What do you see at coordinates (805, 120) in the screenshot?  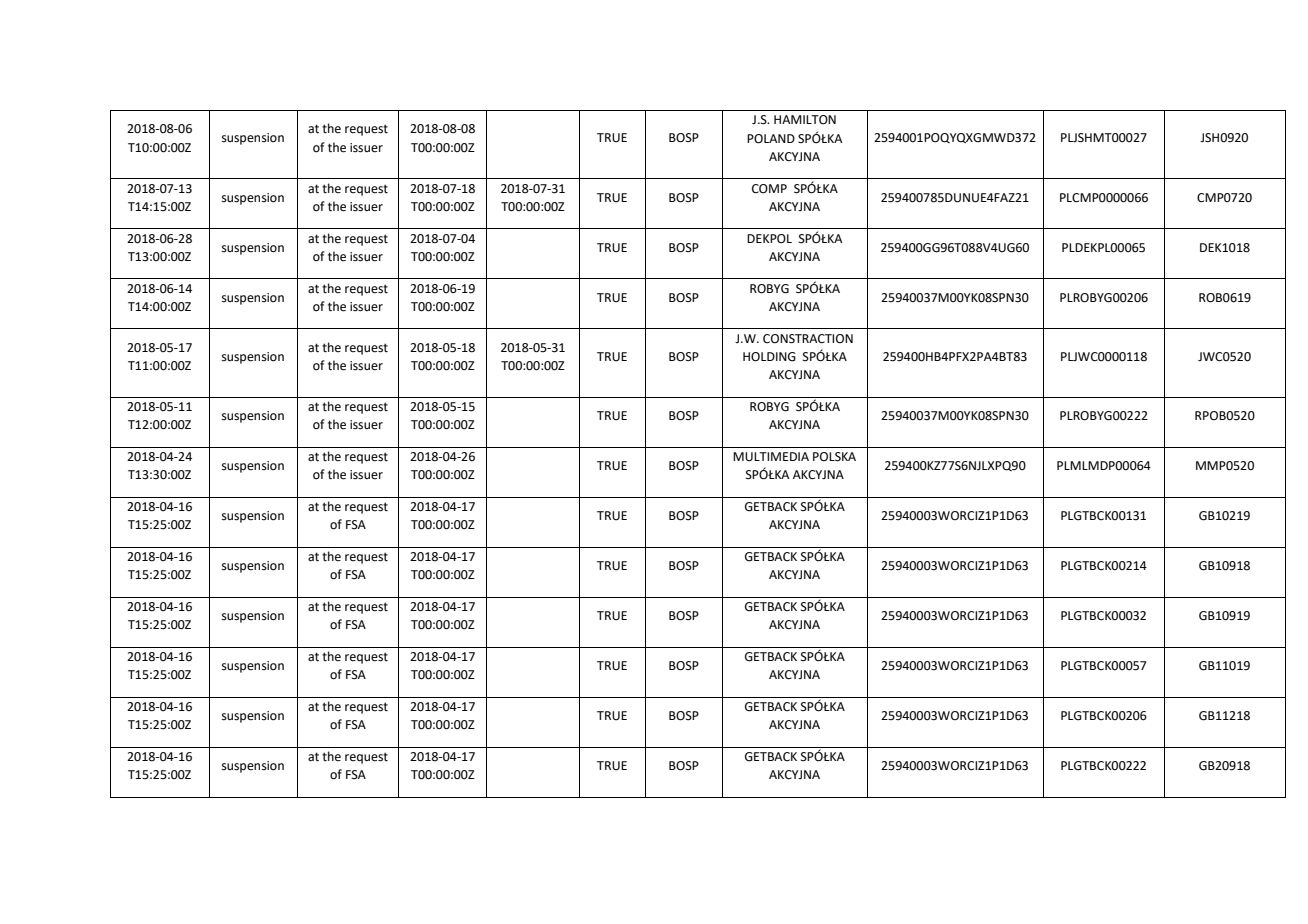 I see `HAMILTON` at bounding box center [805, 120].
